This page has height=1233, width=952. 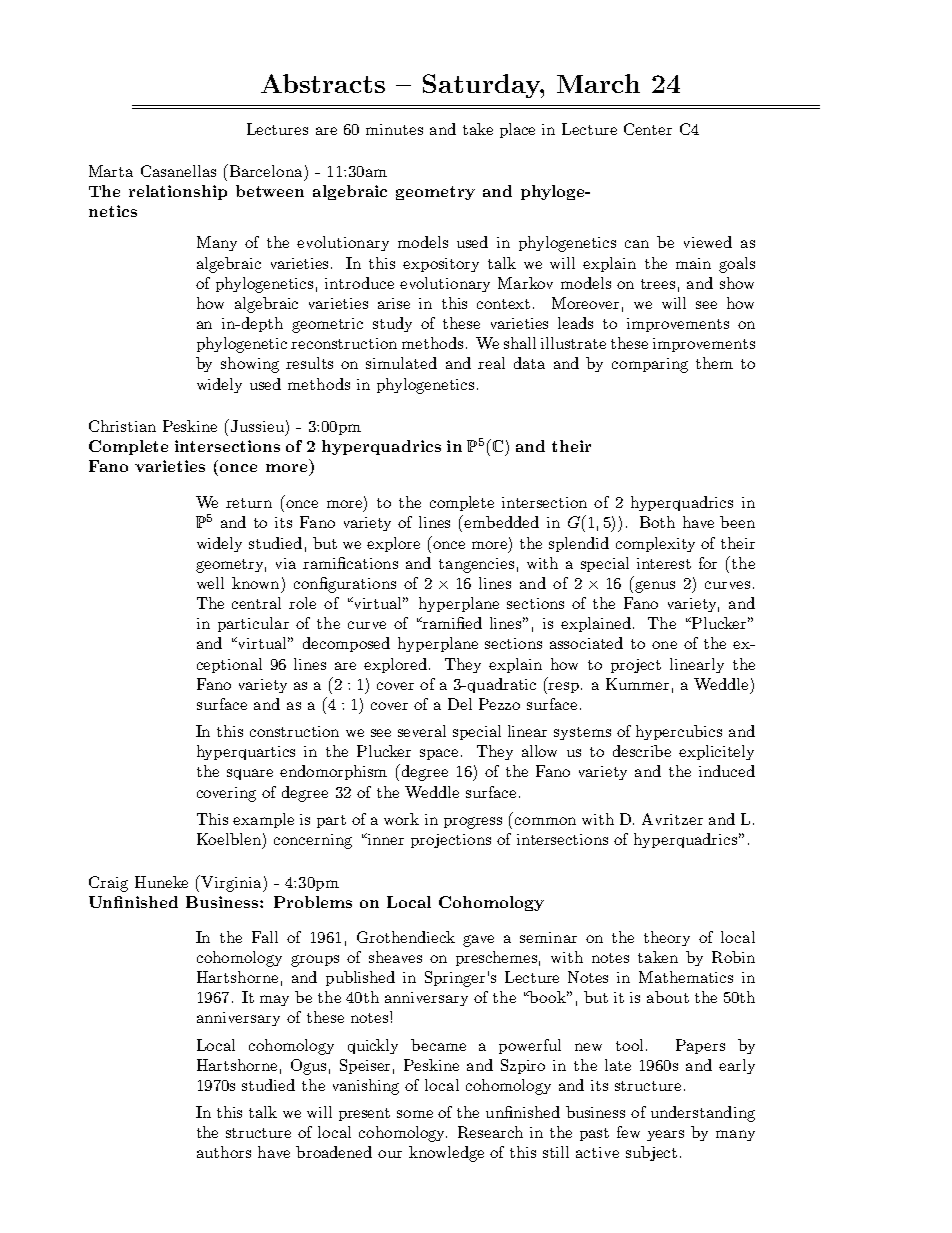 What do you see at coordinates (346, 644) in the page?
I see `decomposed` at bounding box center [346, 644].
